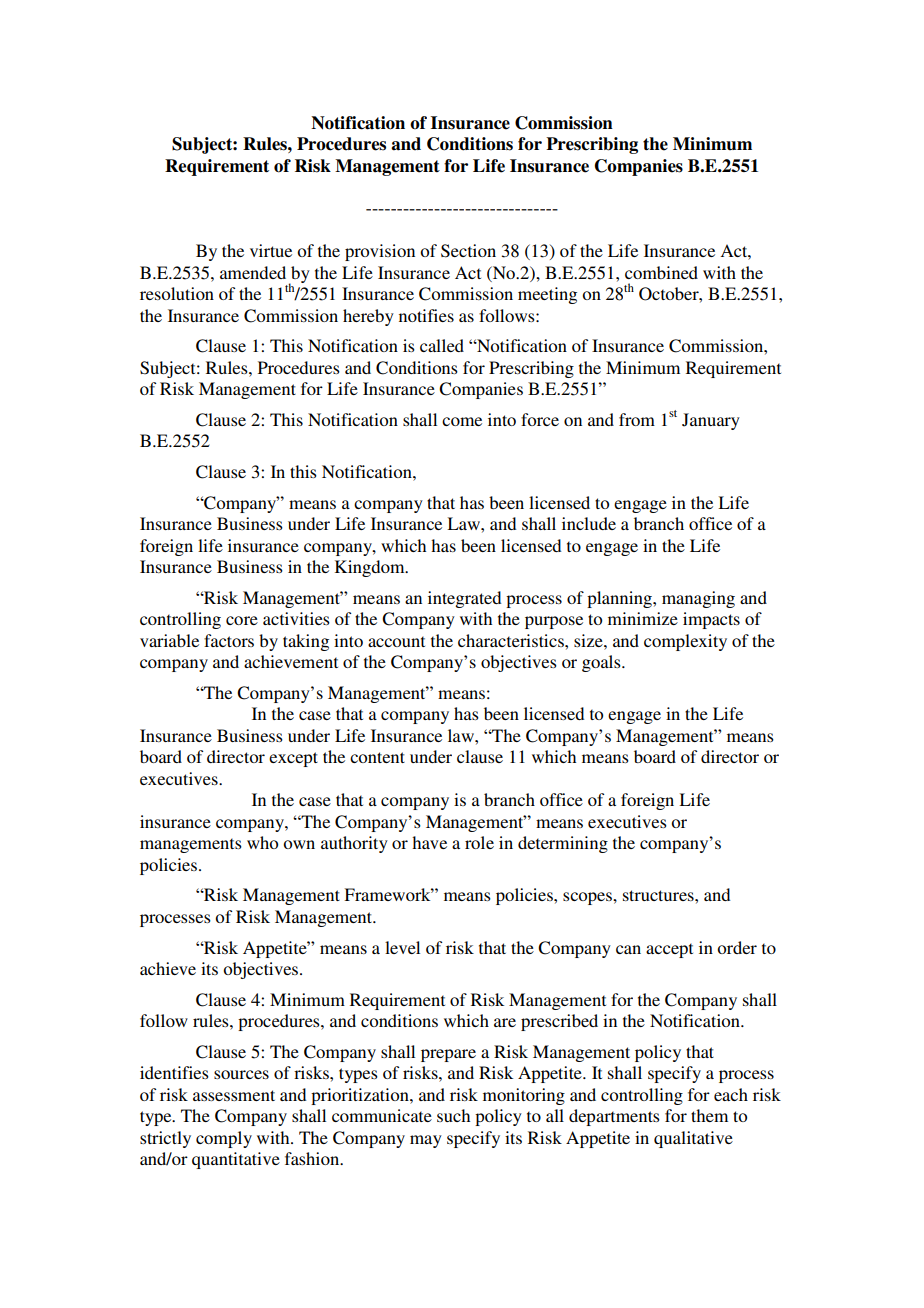  What do you see at coordinates (262, 842) in the screenshot?
I see `who` at bounding box center [262, 842].
